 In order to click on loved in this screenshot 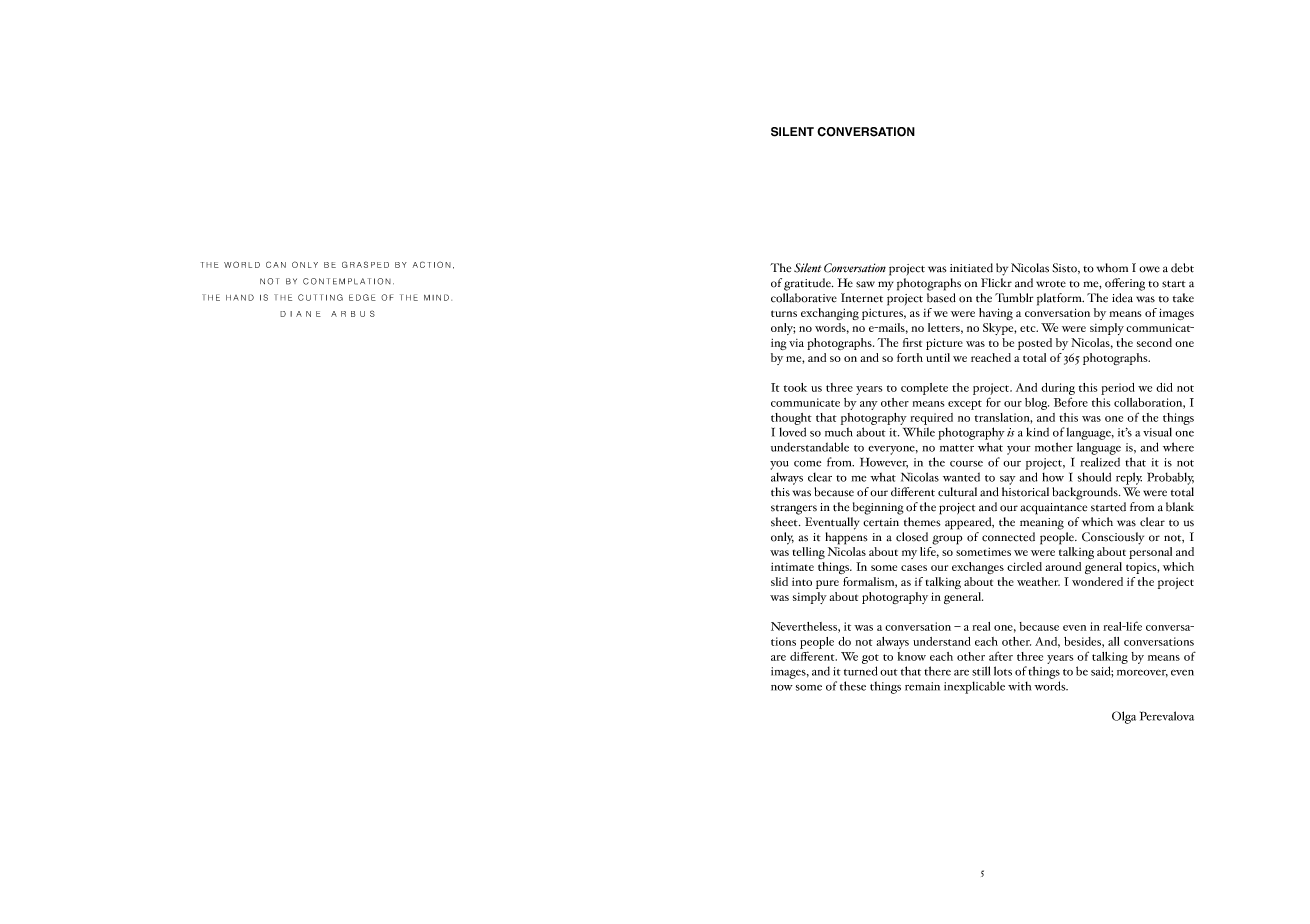, I will do `click(792, 432)`.
